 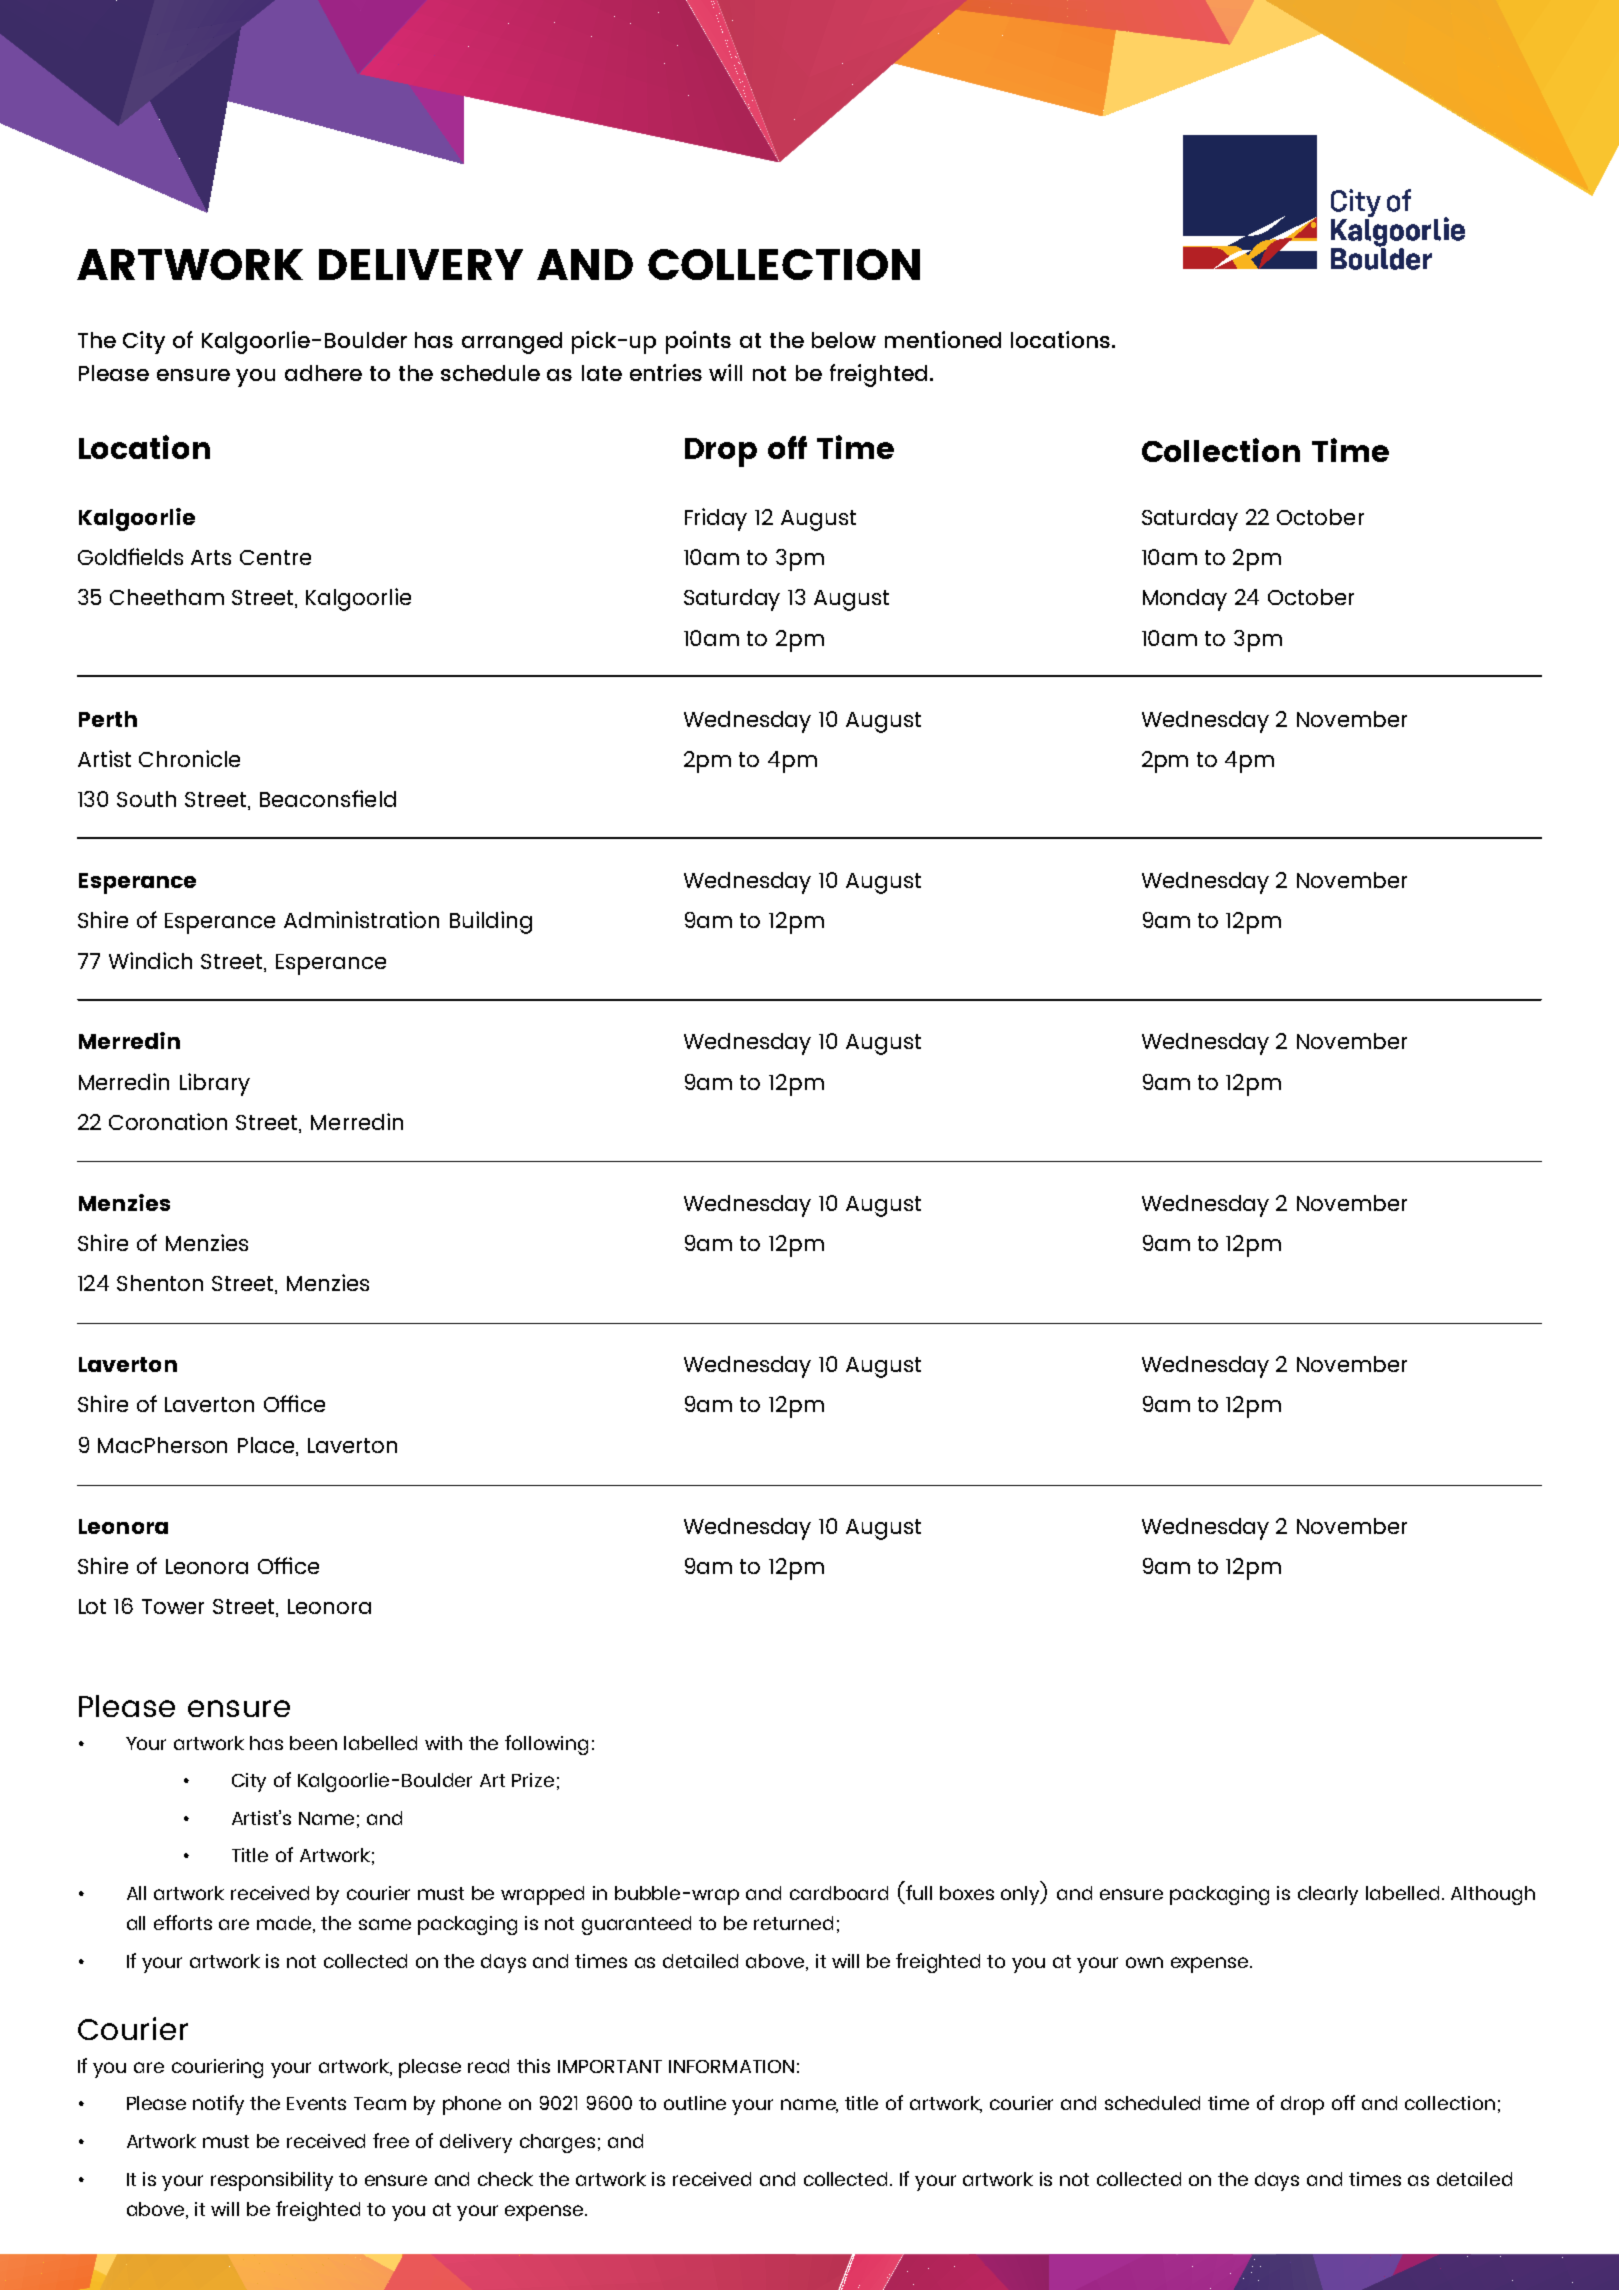 What do you see at coordinates (695, 2103) in the screenshot?
I see `outline` at bounding box center [695, 2103].
